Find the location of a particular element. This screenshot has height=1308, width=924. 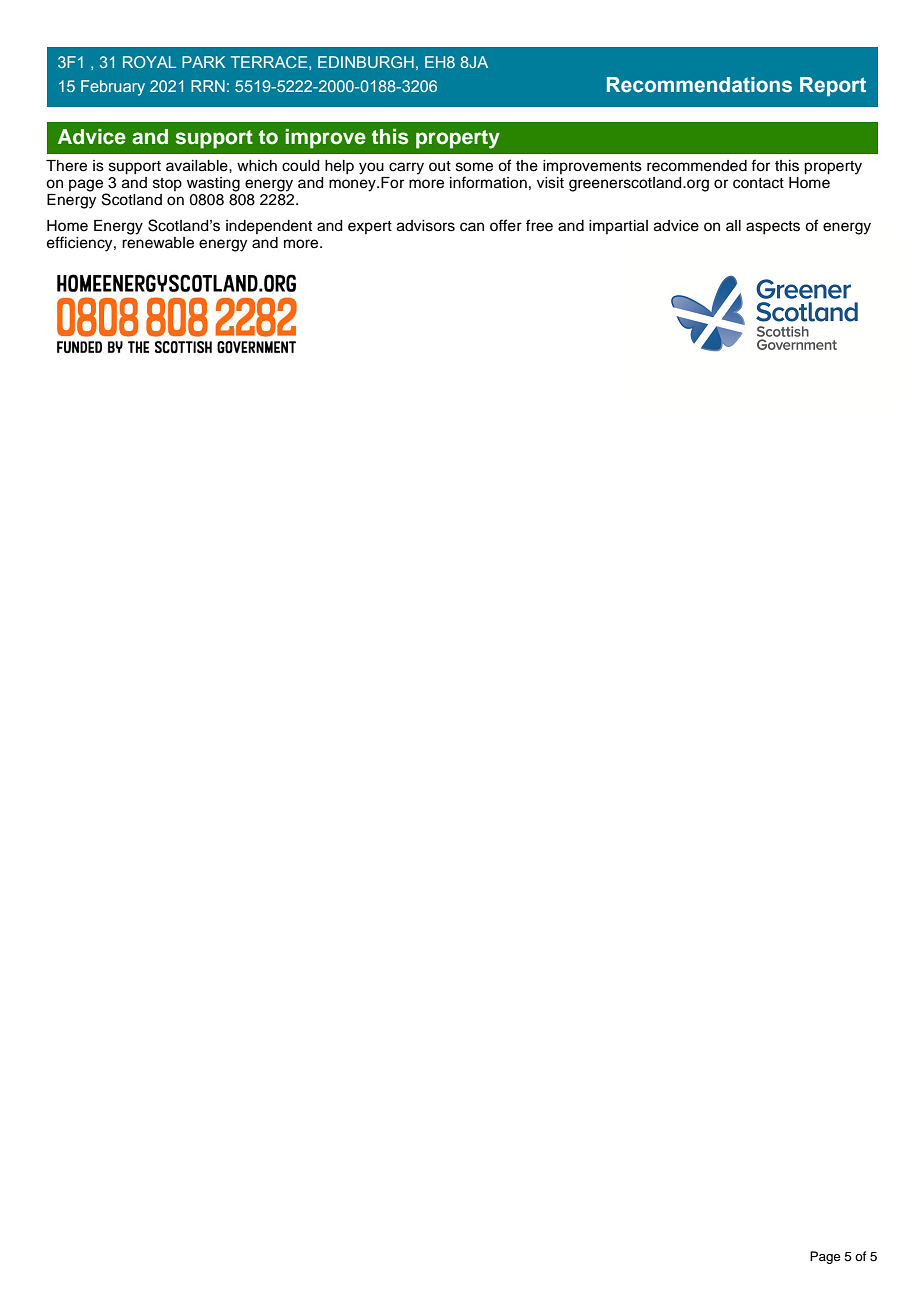

RRN is located at coordinates (208, 86).
